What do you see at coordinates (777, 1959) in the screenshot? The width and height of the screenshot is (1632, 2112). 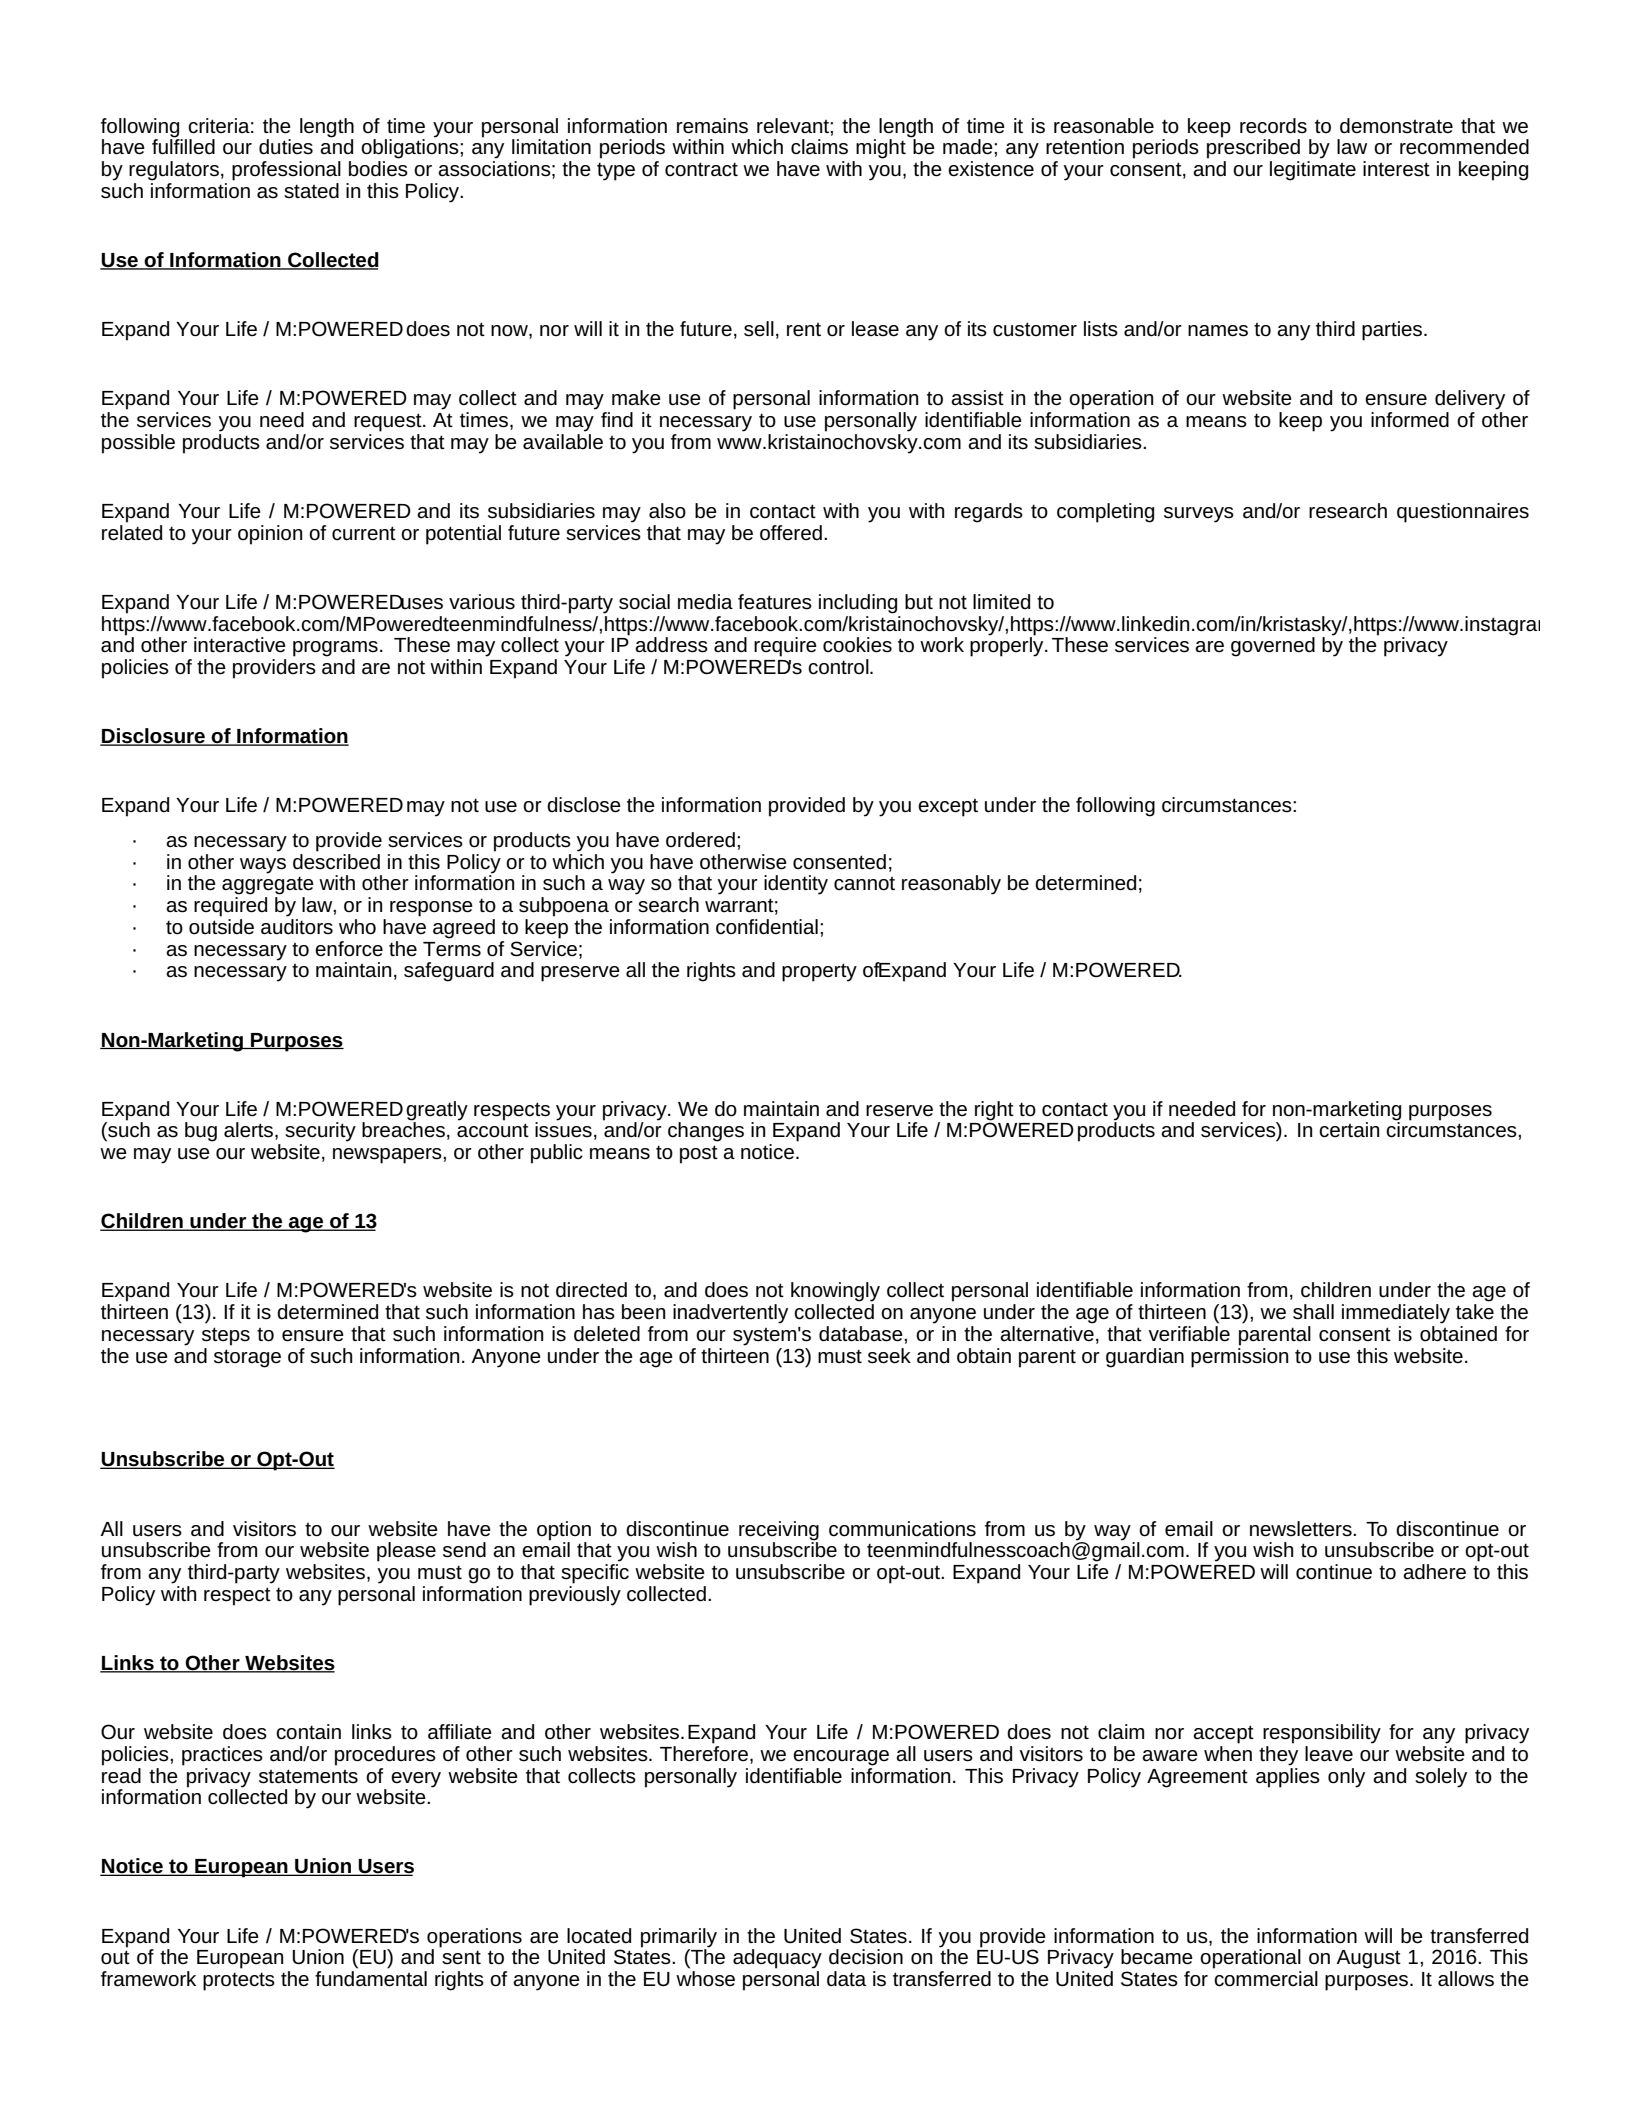 I see `adequacy` at bounding box center [777, 1959].
